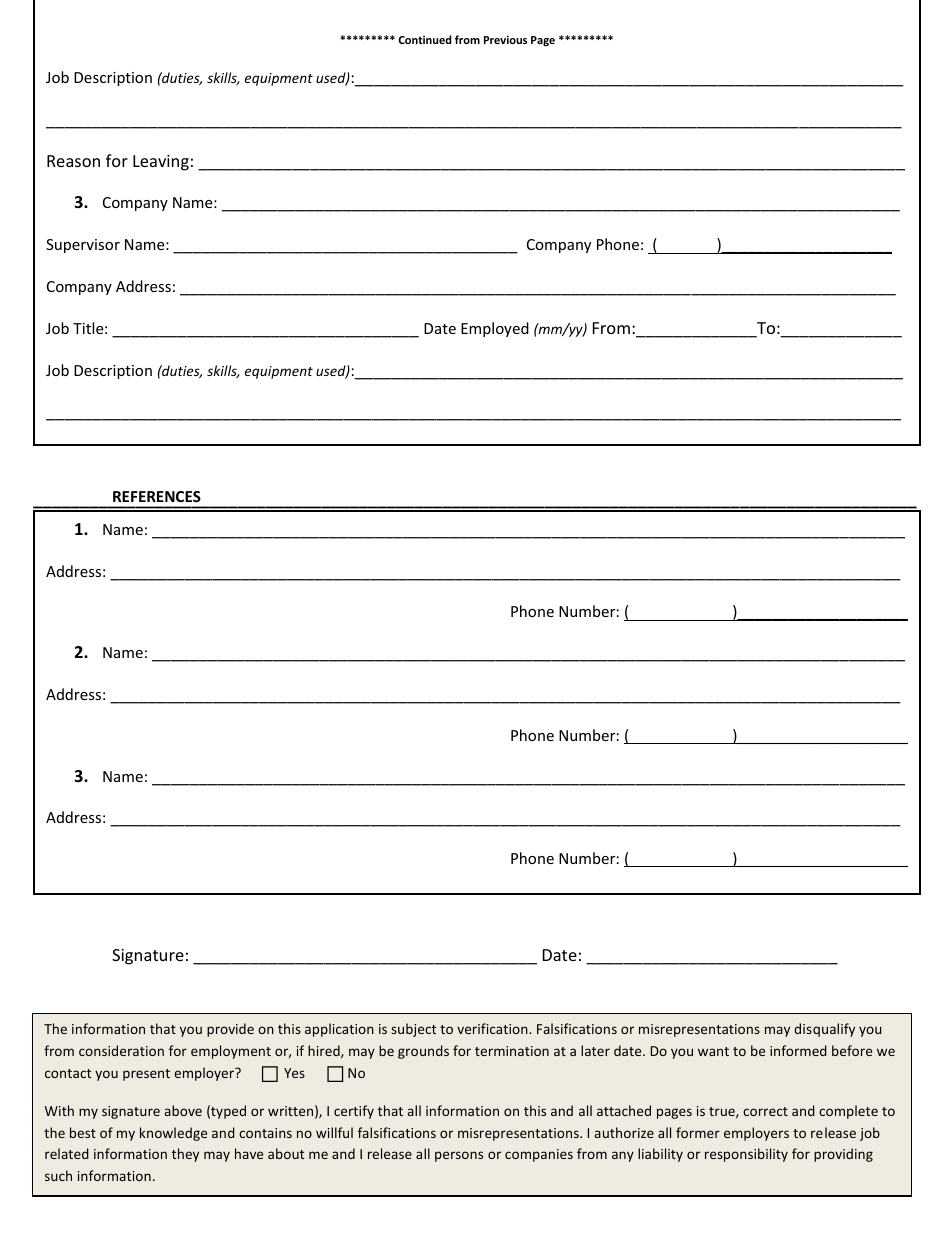 Image resolution: width=952 pixels, height=1233 pixels. I want to click on Employed, so click(495, 329).
